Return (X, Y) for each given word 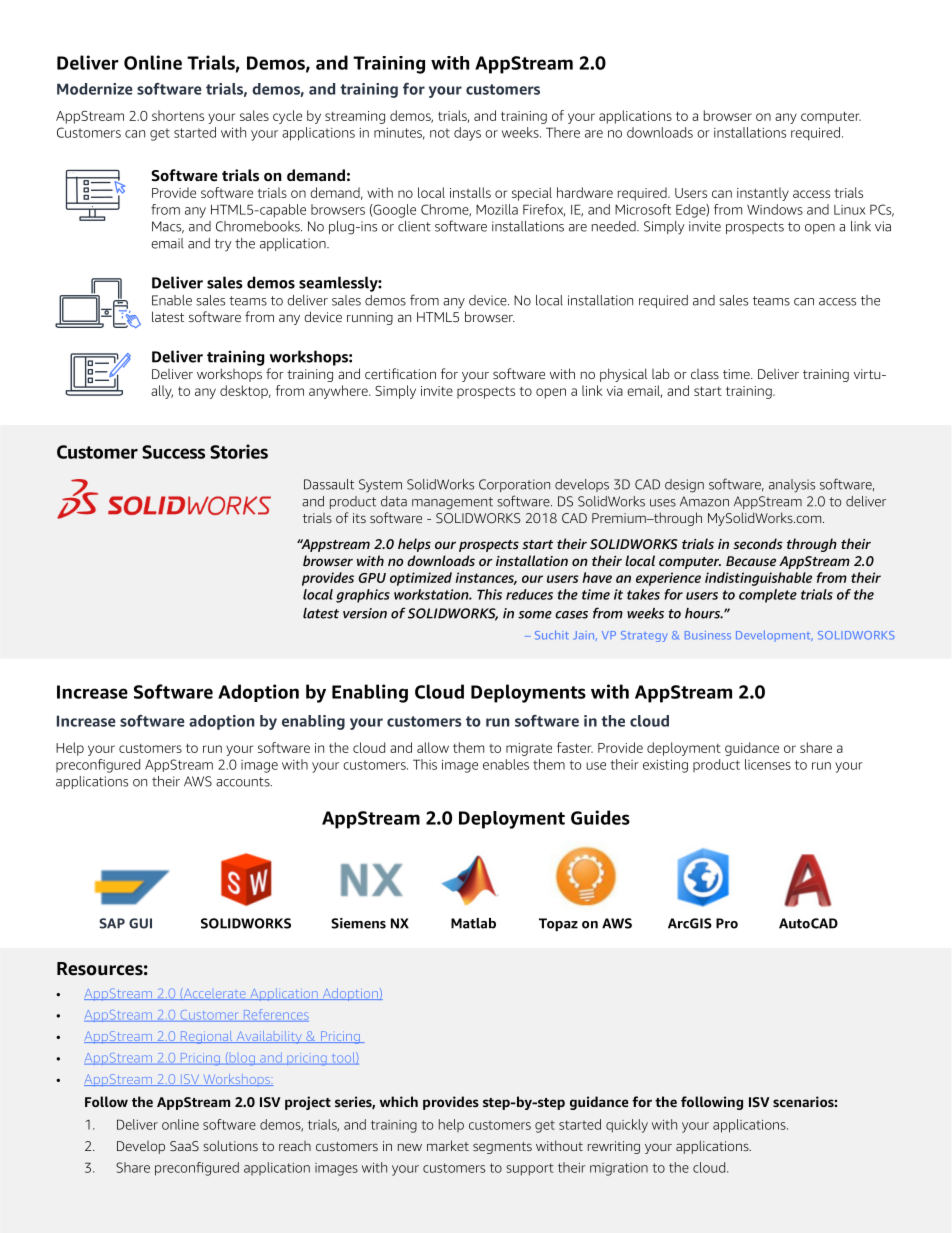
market (448, 1145)
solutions (230, 1145)
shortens (178, 115)
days (467, 134)
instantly (763, 194)
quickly (627, 1126)
